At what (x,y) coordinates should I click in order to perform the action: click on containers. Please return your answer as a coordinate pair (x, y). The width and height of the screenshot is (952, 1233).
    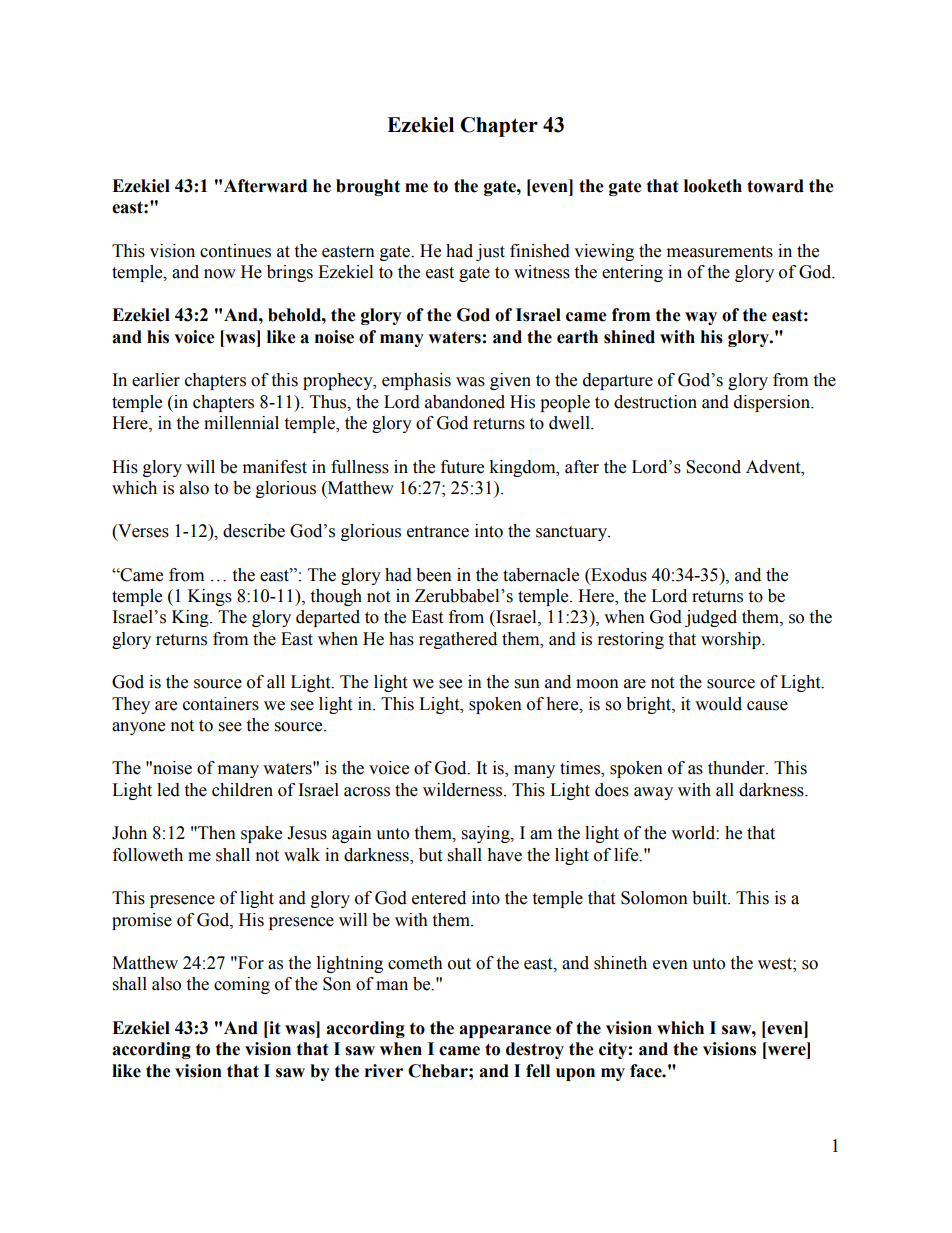
    Looking at the image, I should click on (221, 704).
